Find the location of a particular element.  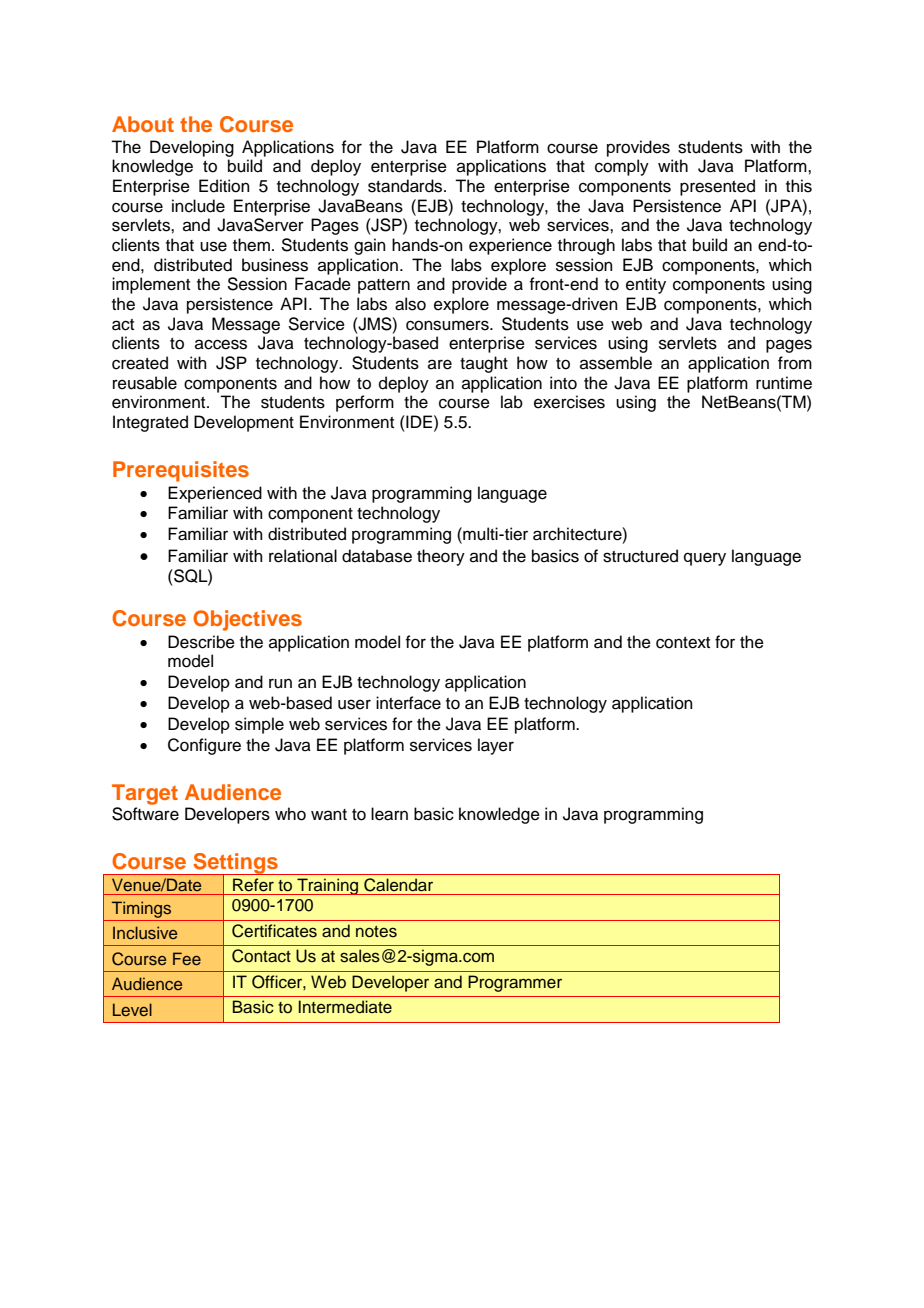

Integrated is located at coordinates (150, 423).
